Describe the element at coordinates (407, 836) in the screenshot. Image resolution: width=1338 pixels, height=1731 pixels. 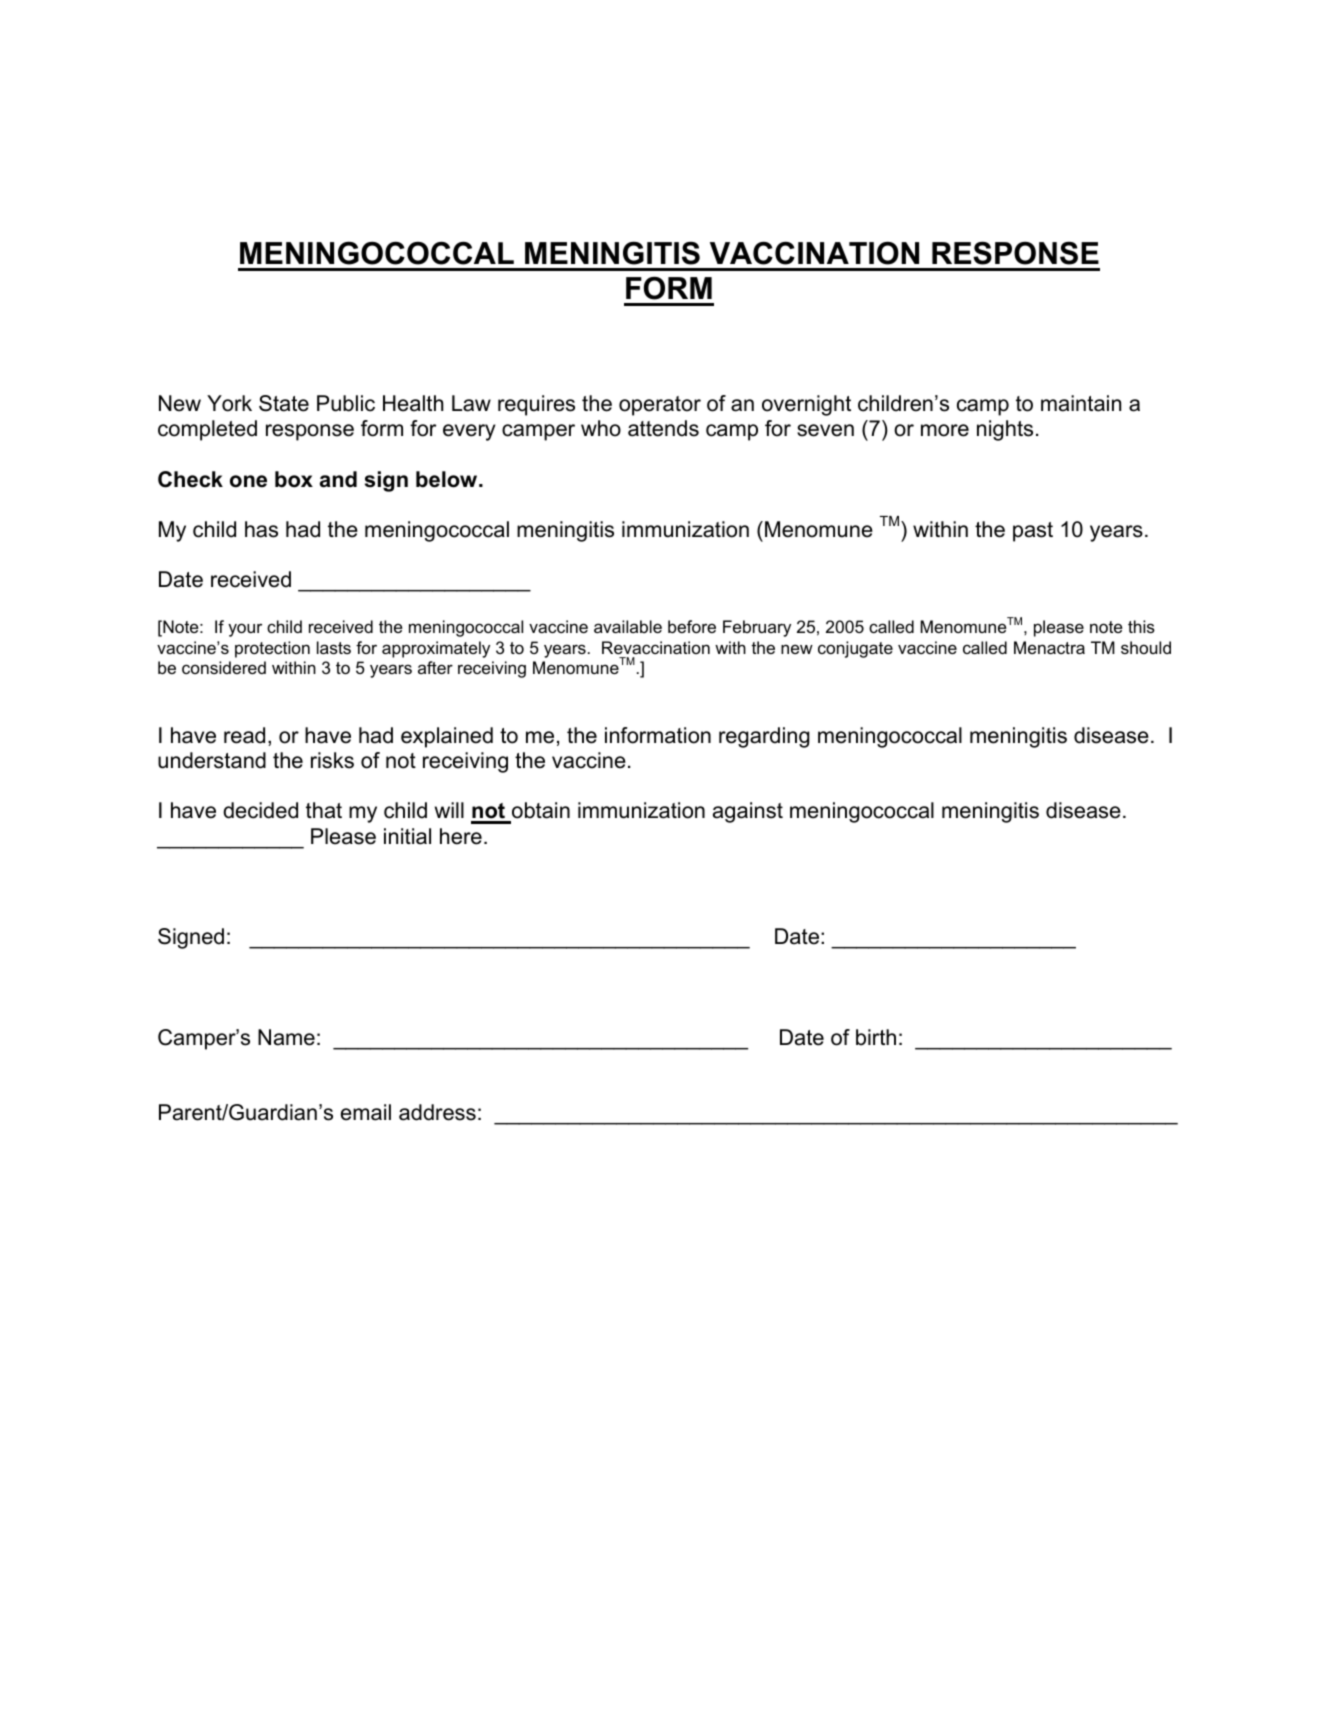
I see `initial` at that location.
